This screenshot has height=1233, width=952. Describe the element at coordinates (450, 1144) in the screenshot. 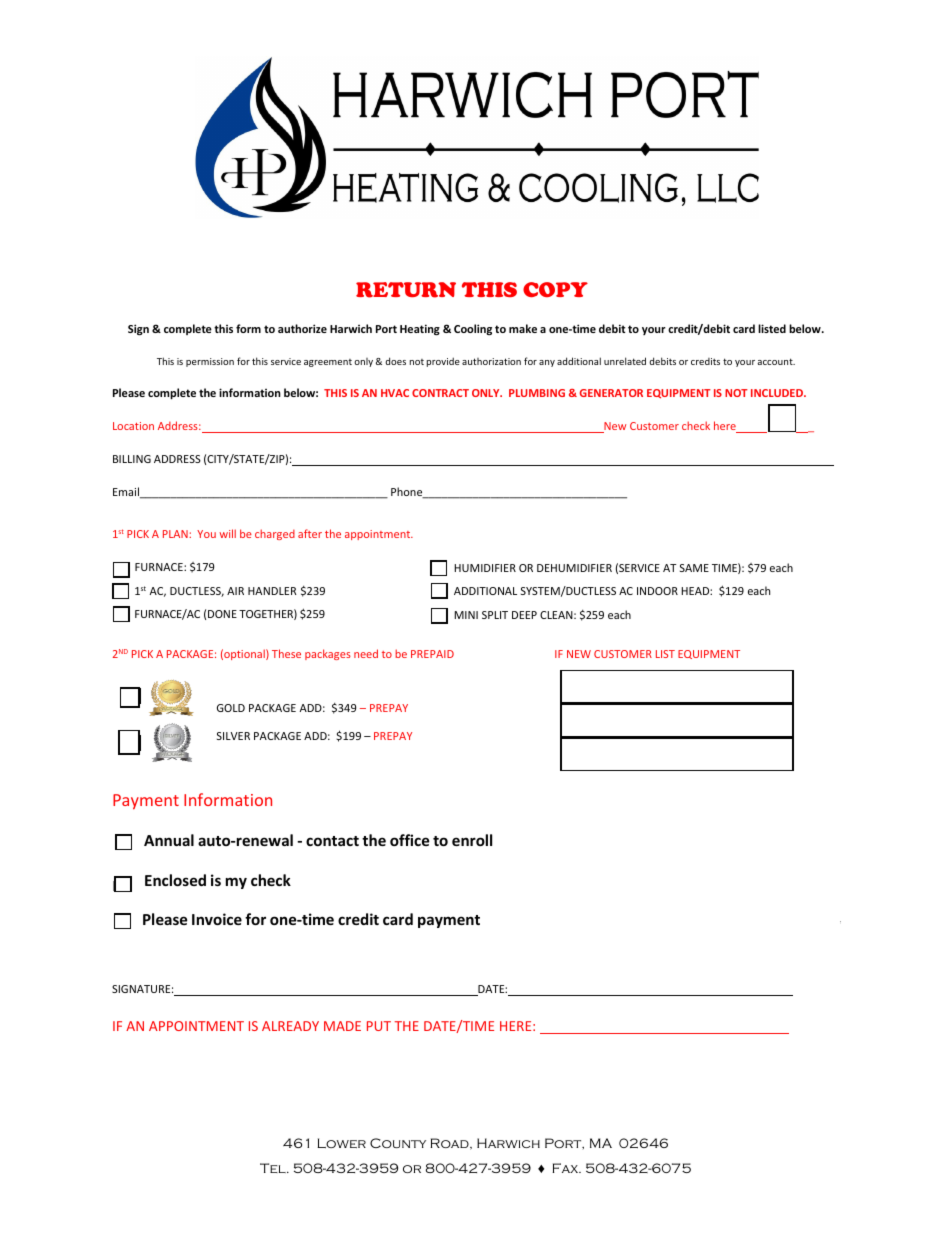

I see `Road` at that location.
